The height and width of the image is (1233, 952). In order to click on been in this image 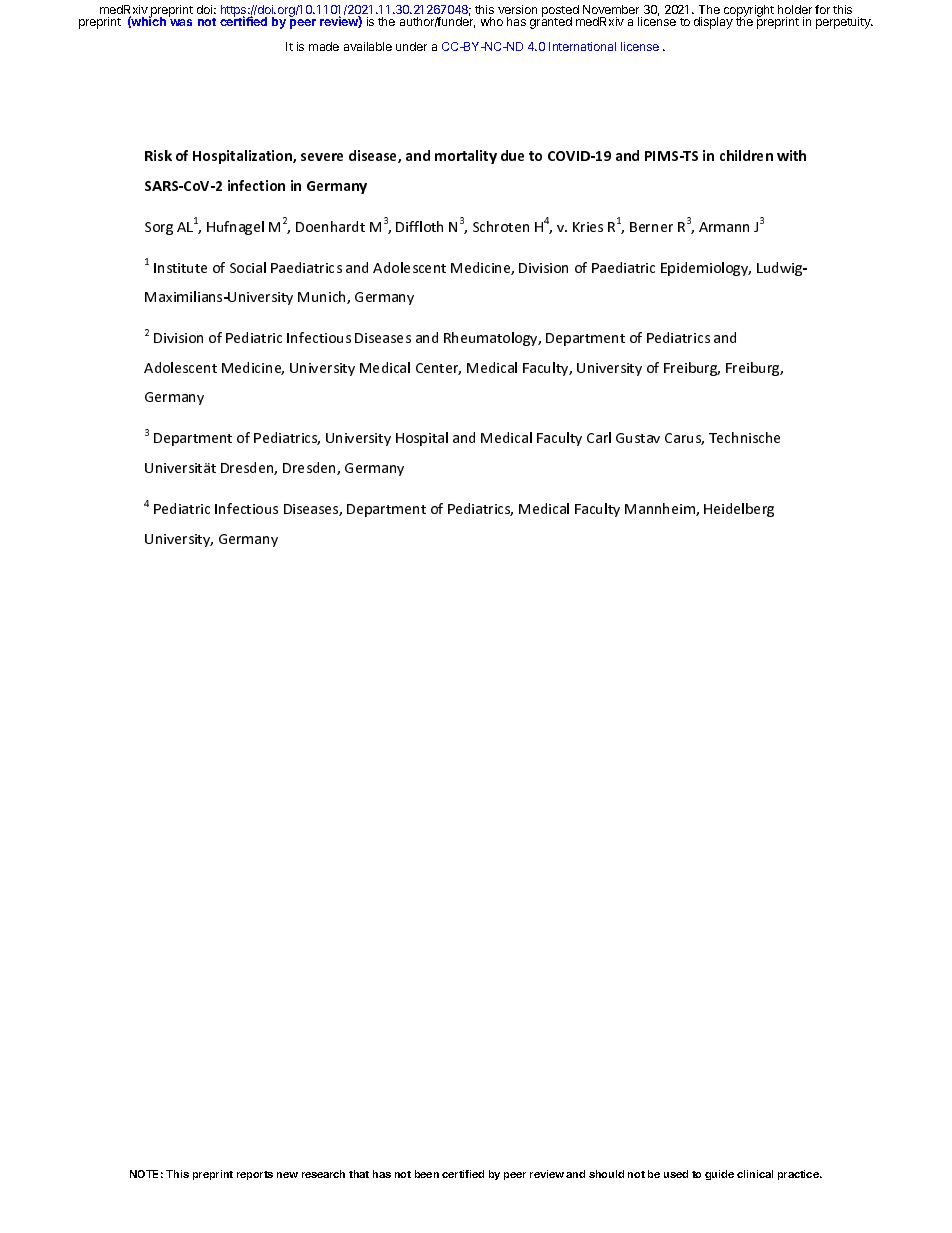, I will do `click(427, 1174)`.
